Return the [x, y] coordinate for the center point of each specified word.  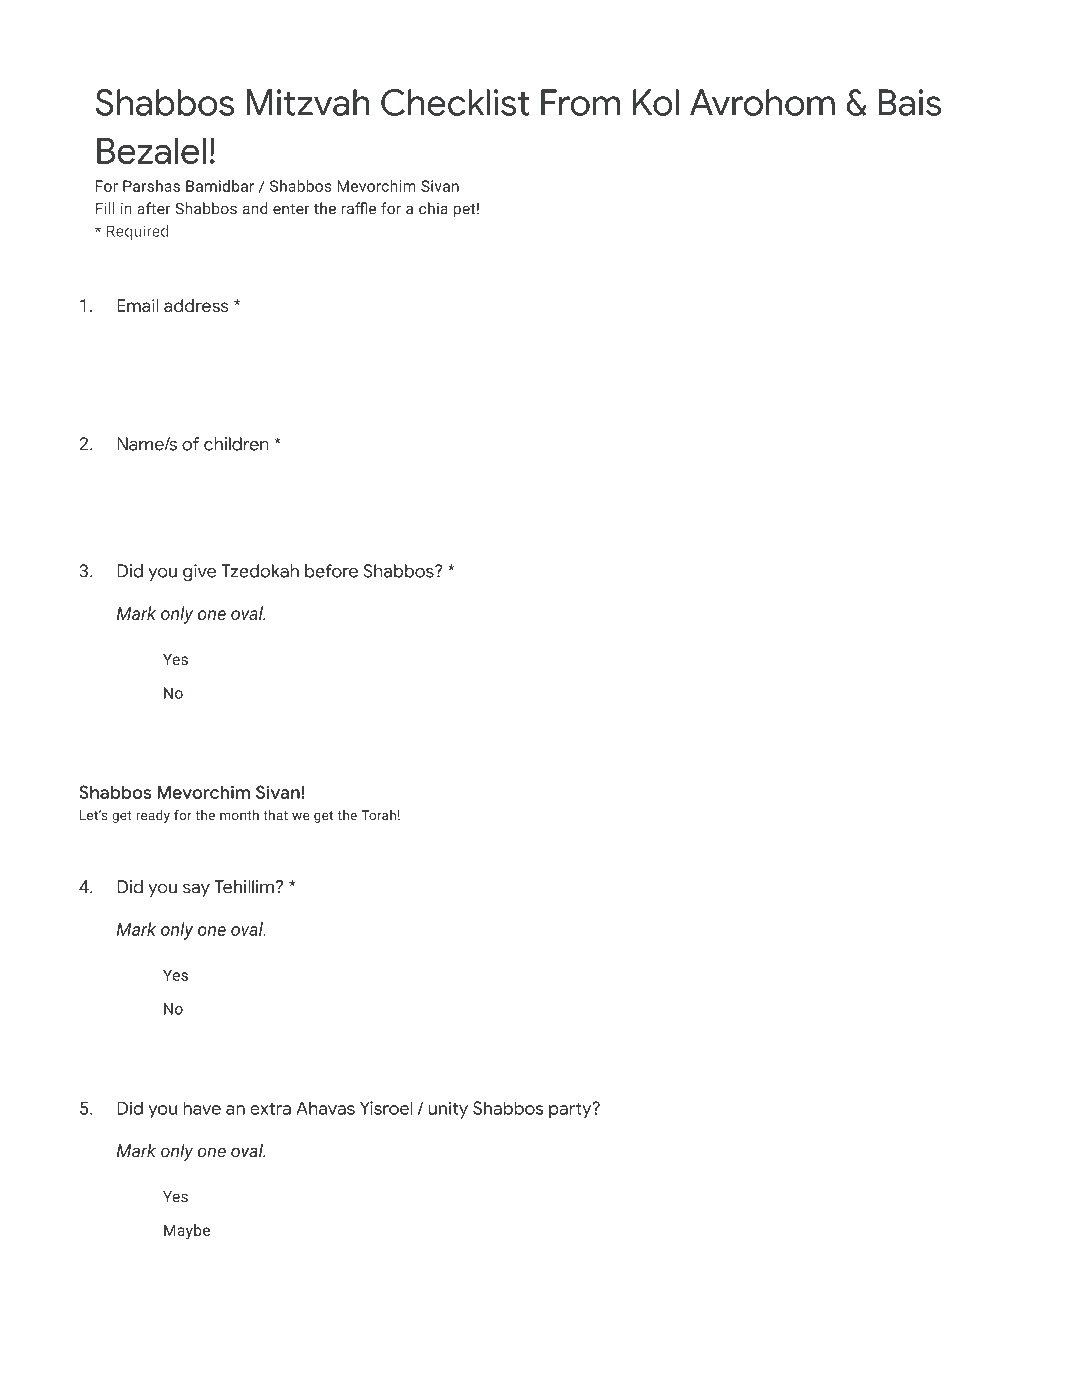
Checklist [455, 102]
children [236, 444]
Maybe [187, 1231]
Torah [378, 815]
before [331, 571]
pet [464, 211]
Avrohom [762, 102]
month [239, 815]
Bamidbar [220, 186]
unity [448, 1110]
